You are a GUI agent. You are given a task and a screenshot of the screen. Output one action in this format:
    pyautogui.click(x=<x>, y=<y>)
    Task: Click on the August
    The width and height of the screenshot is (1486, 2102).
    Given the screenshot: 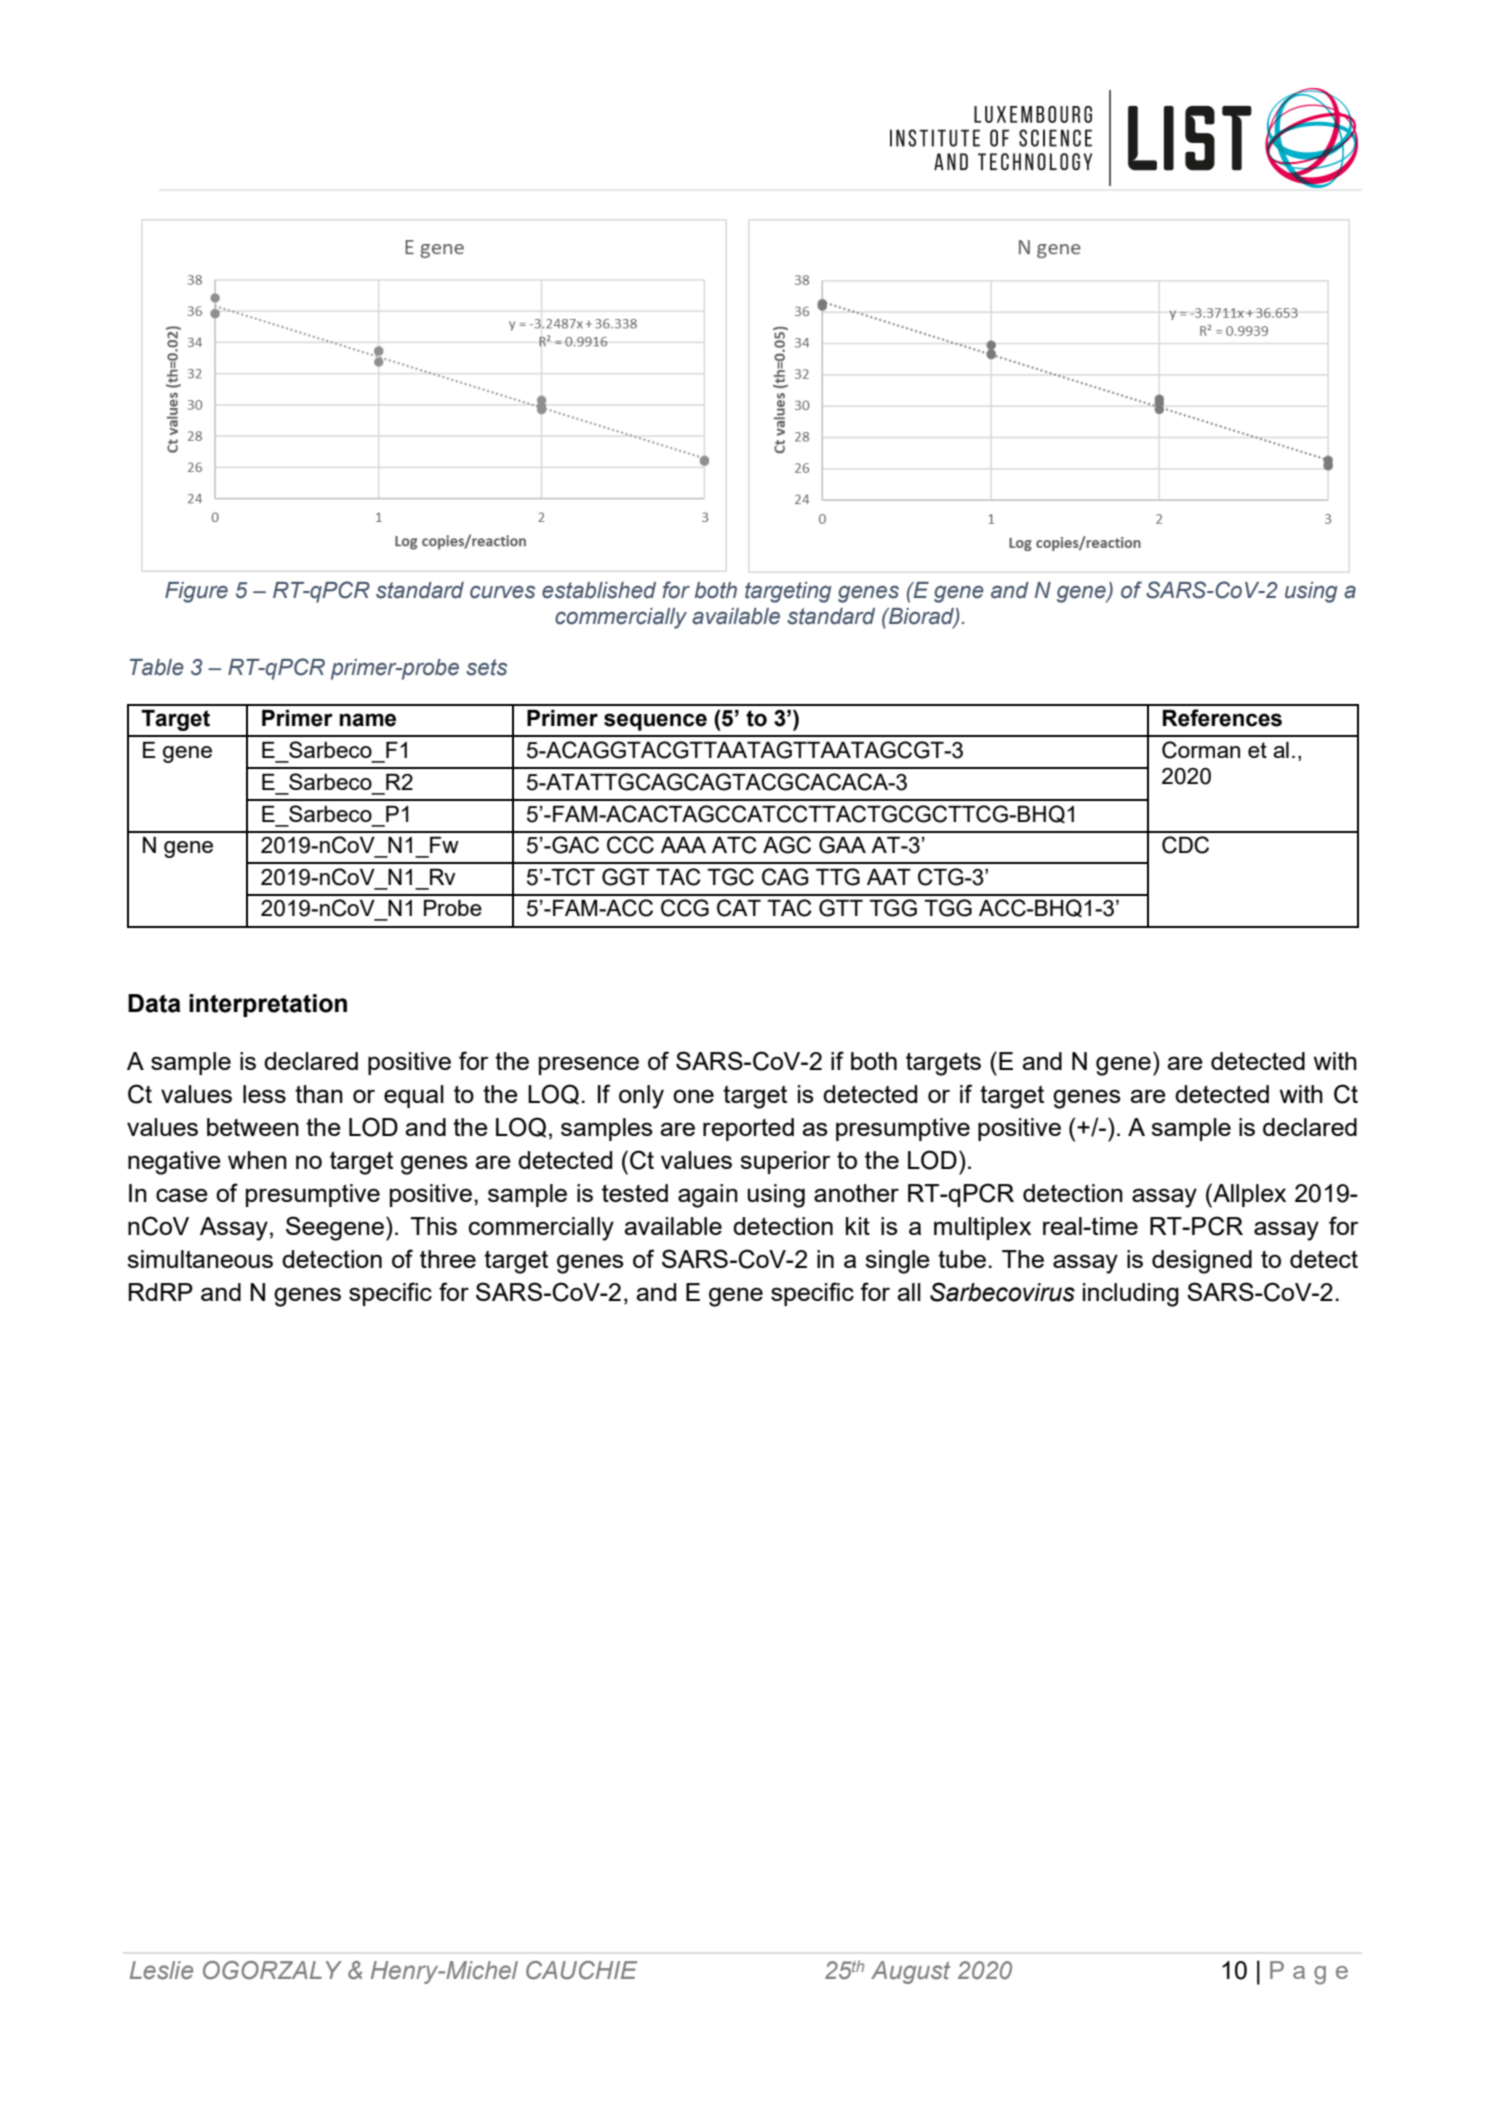 What is the action you would take?
    pyautogui.click(x=910, y=1972)
